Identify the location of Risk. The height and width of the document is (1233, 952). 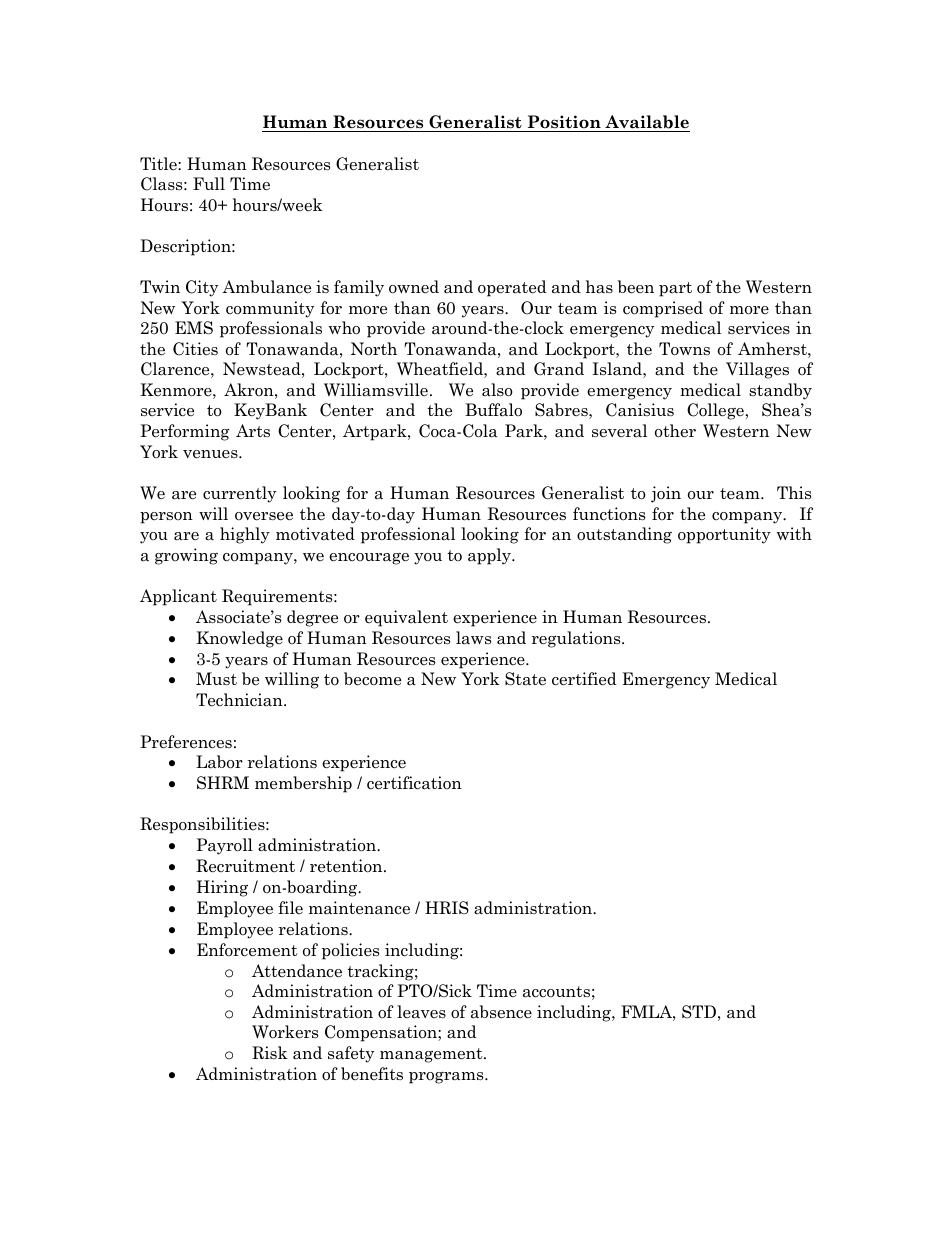
(270, 1052).
